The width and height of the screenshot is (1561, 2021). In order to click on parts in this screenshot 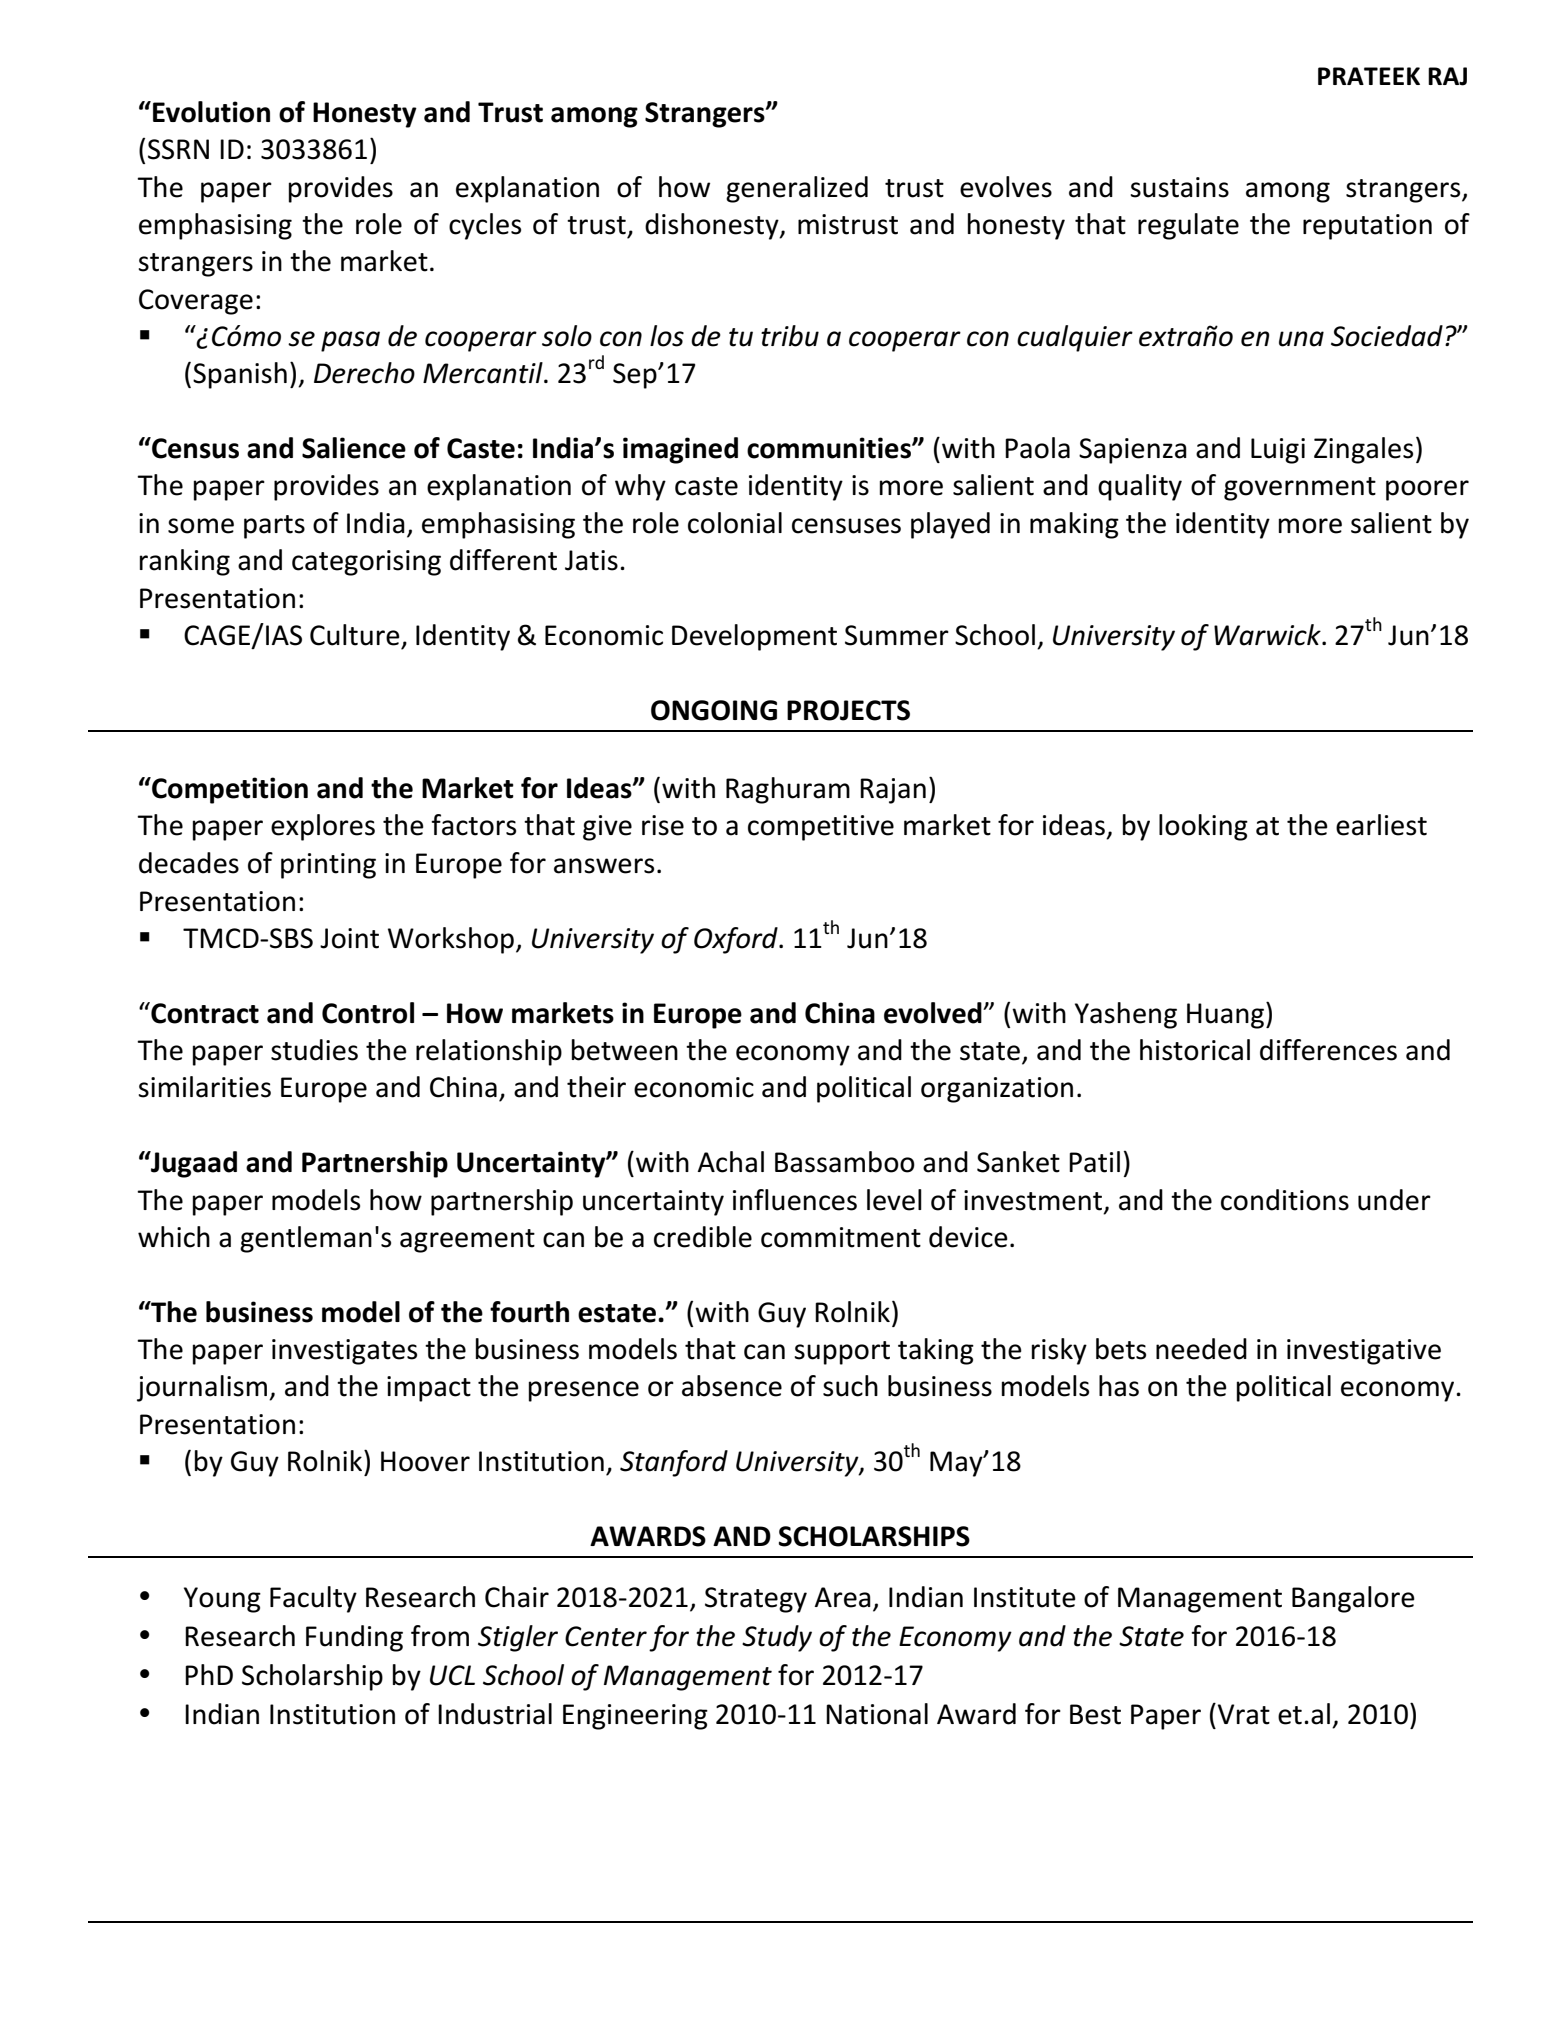, I will do `click(274, 527)`.
